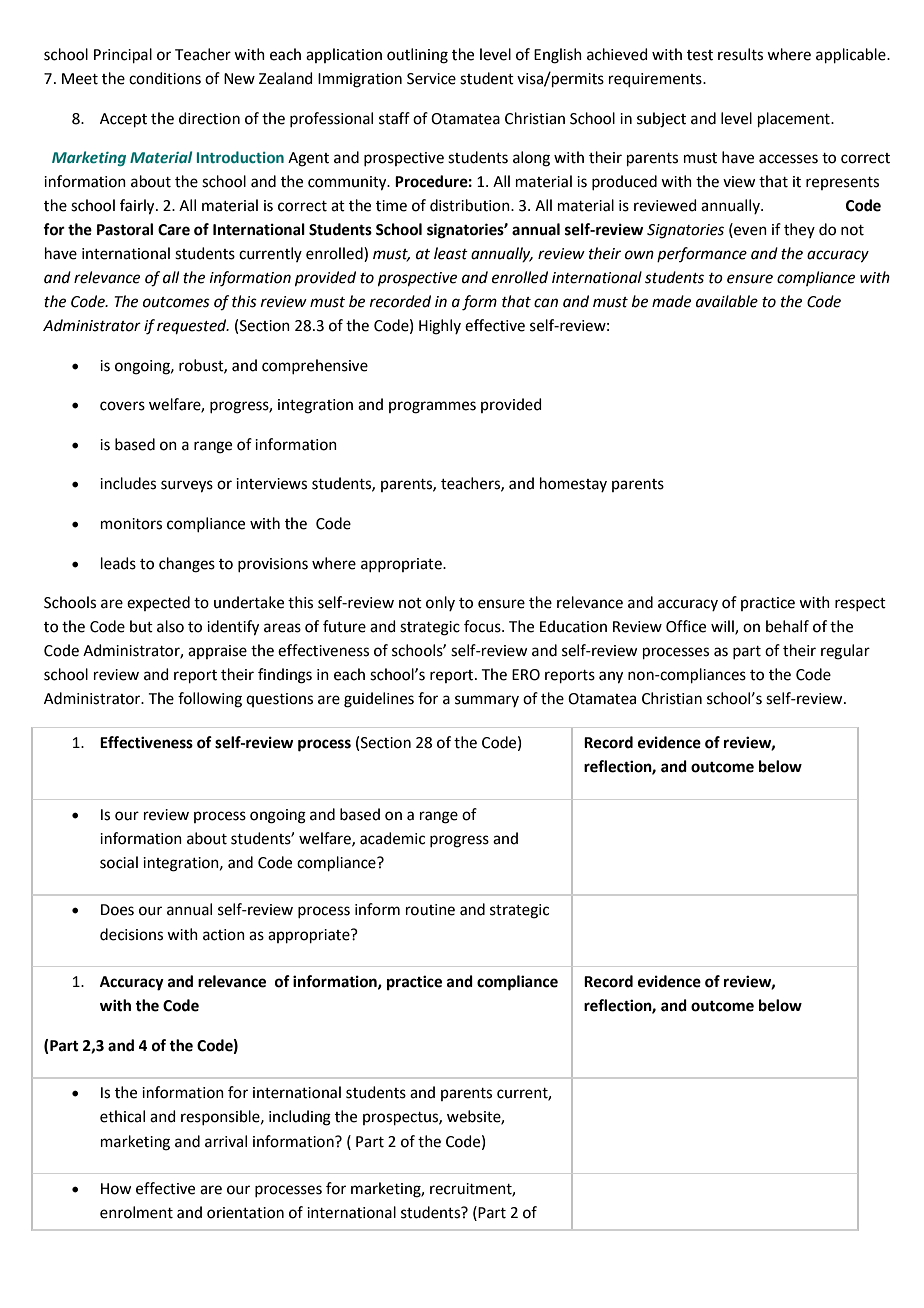 This screenshot has width=924, height=1308. Describe the element at coordinates (787, 626) in the screenshot. I see `behalf` at that location.
